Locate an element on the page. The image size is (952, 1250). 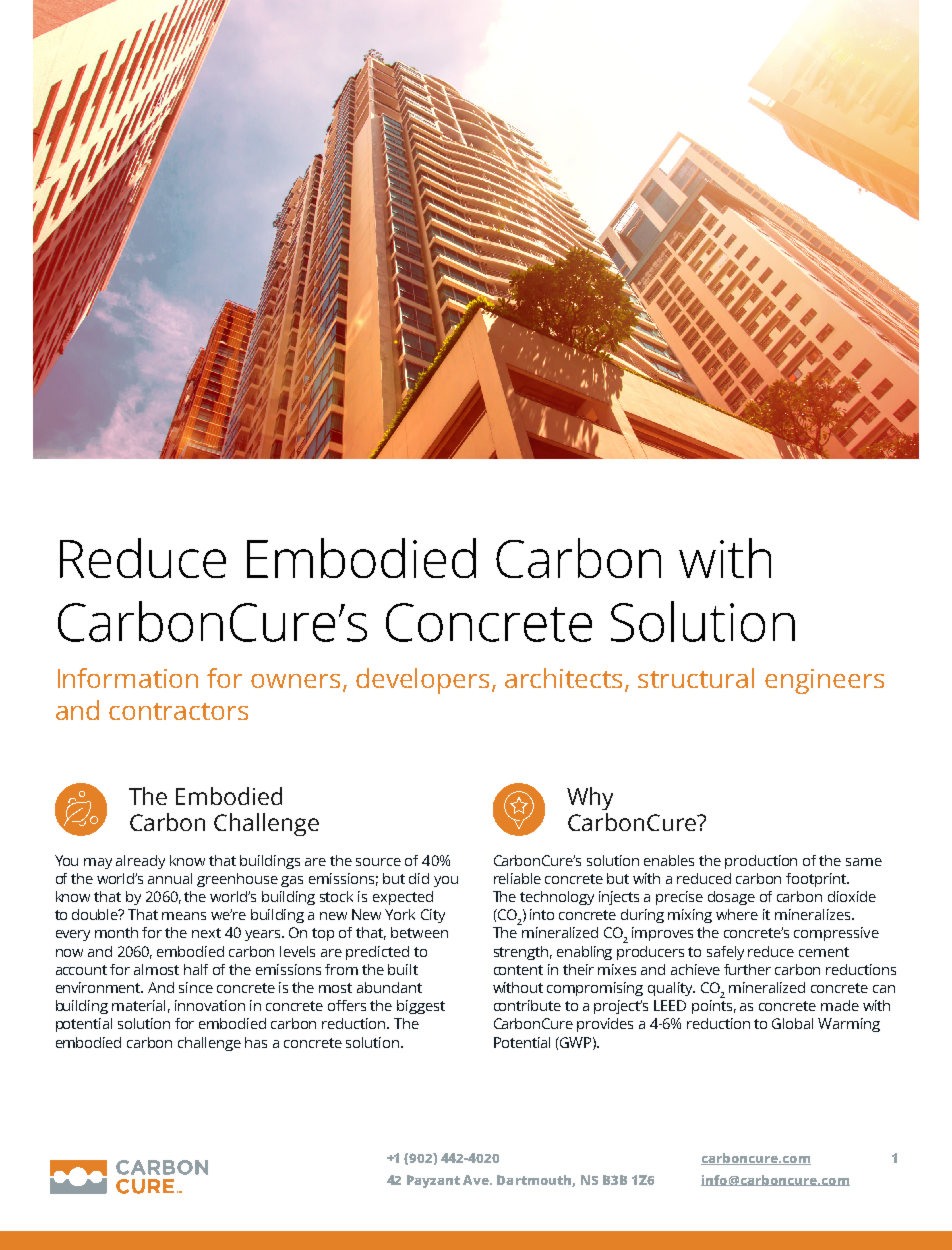
contractors is located at coordinates (178, 711).
